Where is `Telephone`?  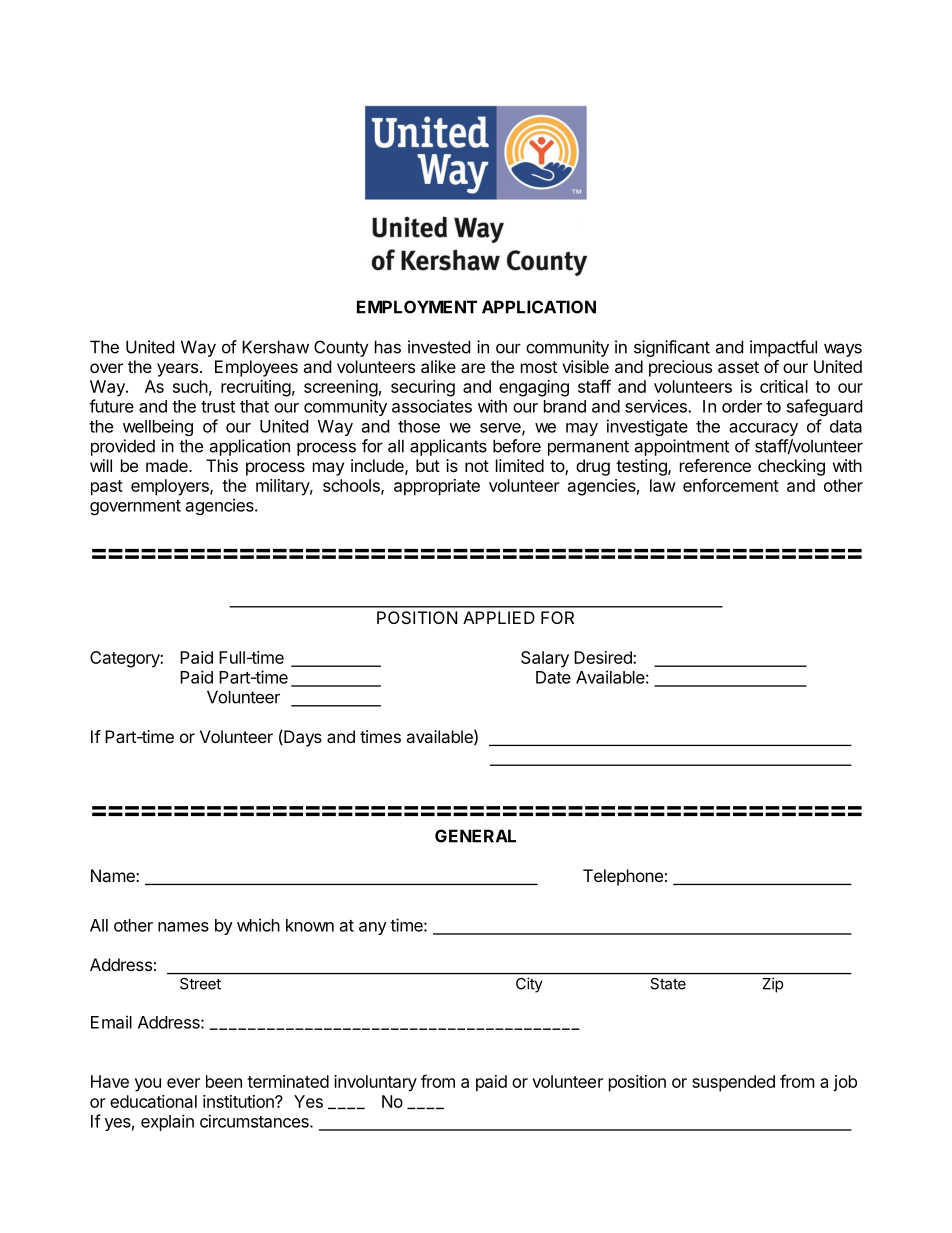 Telephone is located at coordinates (623, 877).
